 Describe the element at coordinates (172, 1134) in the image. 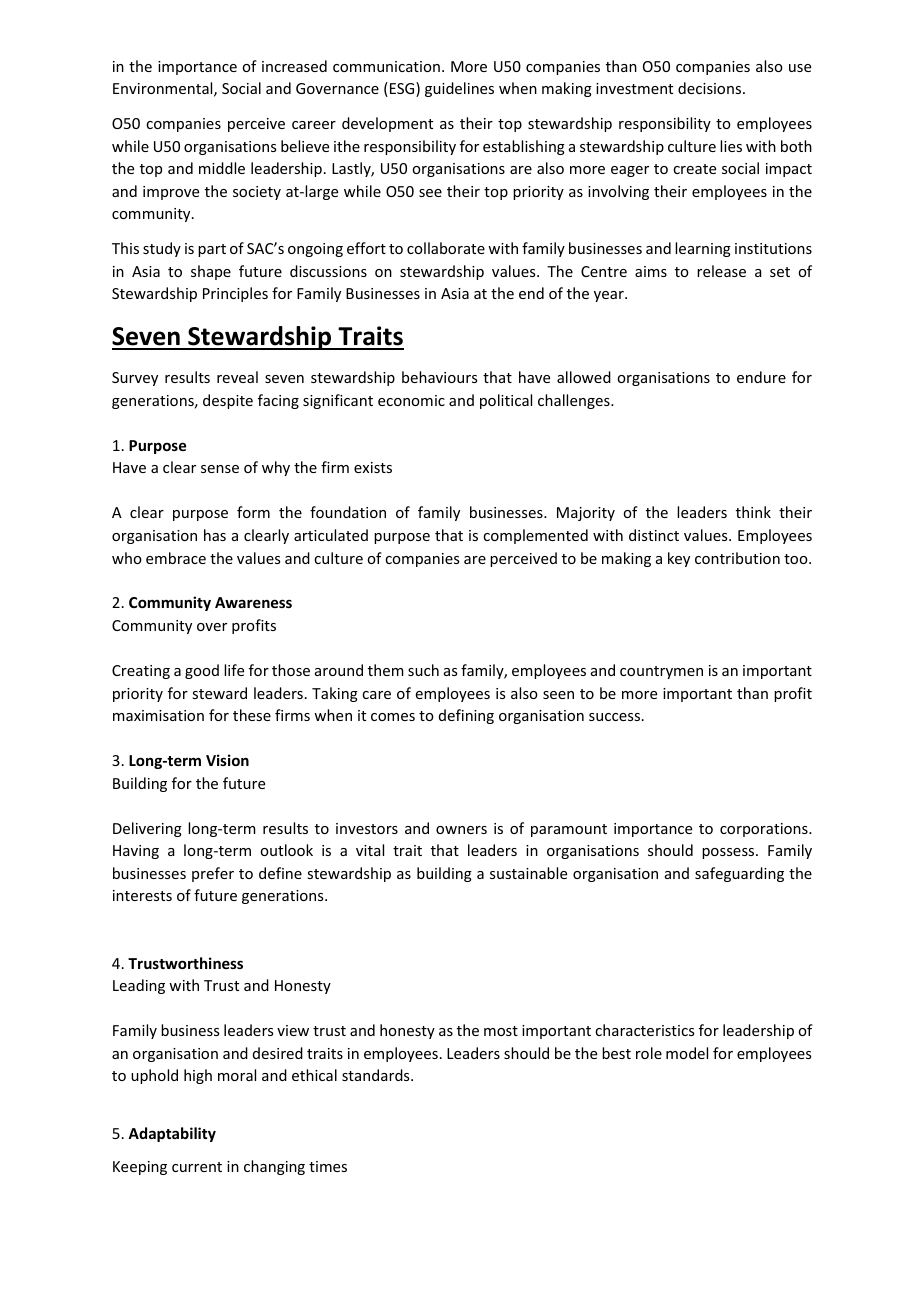

I see `Adaptability` at that location.
